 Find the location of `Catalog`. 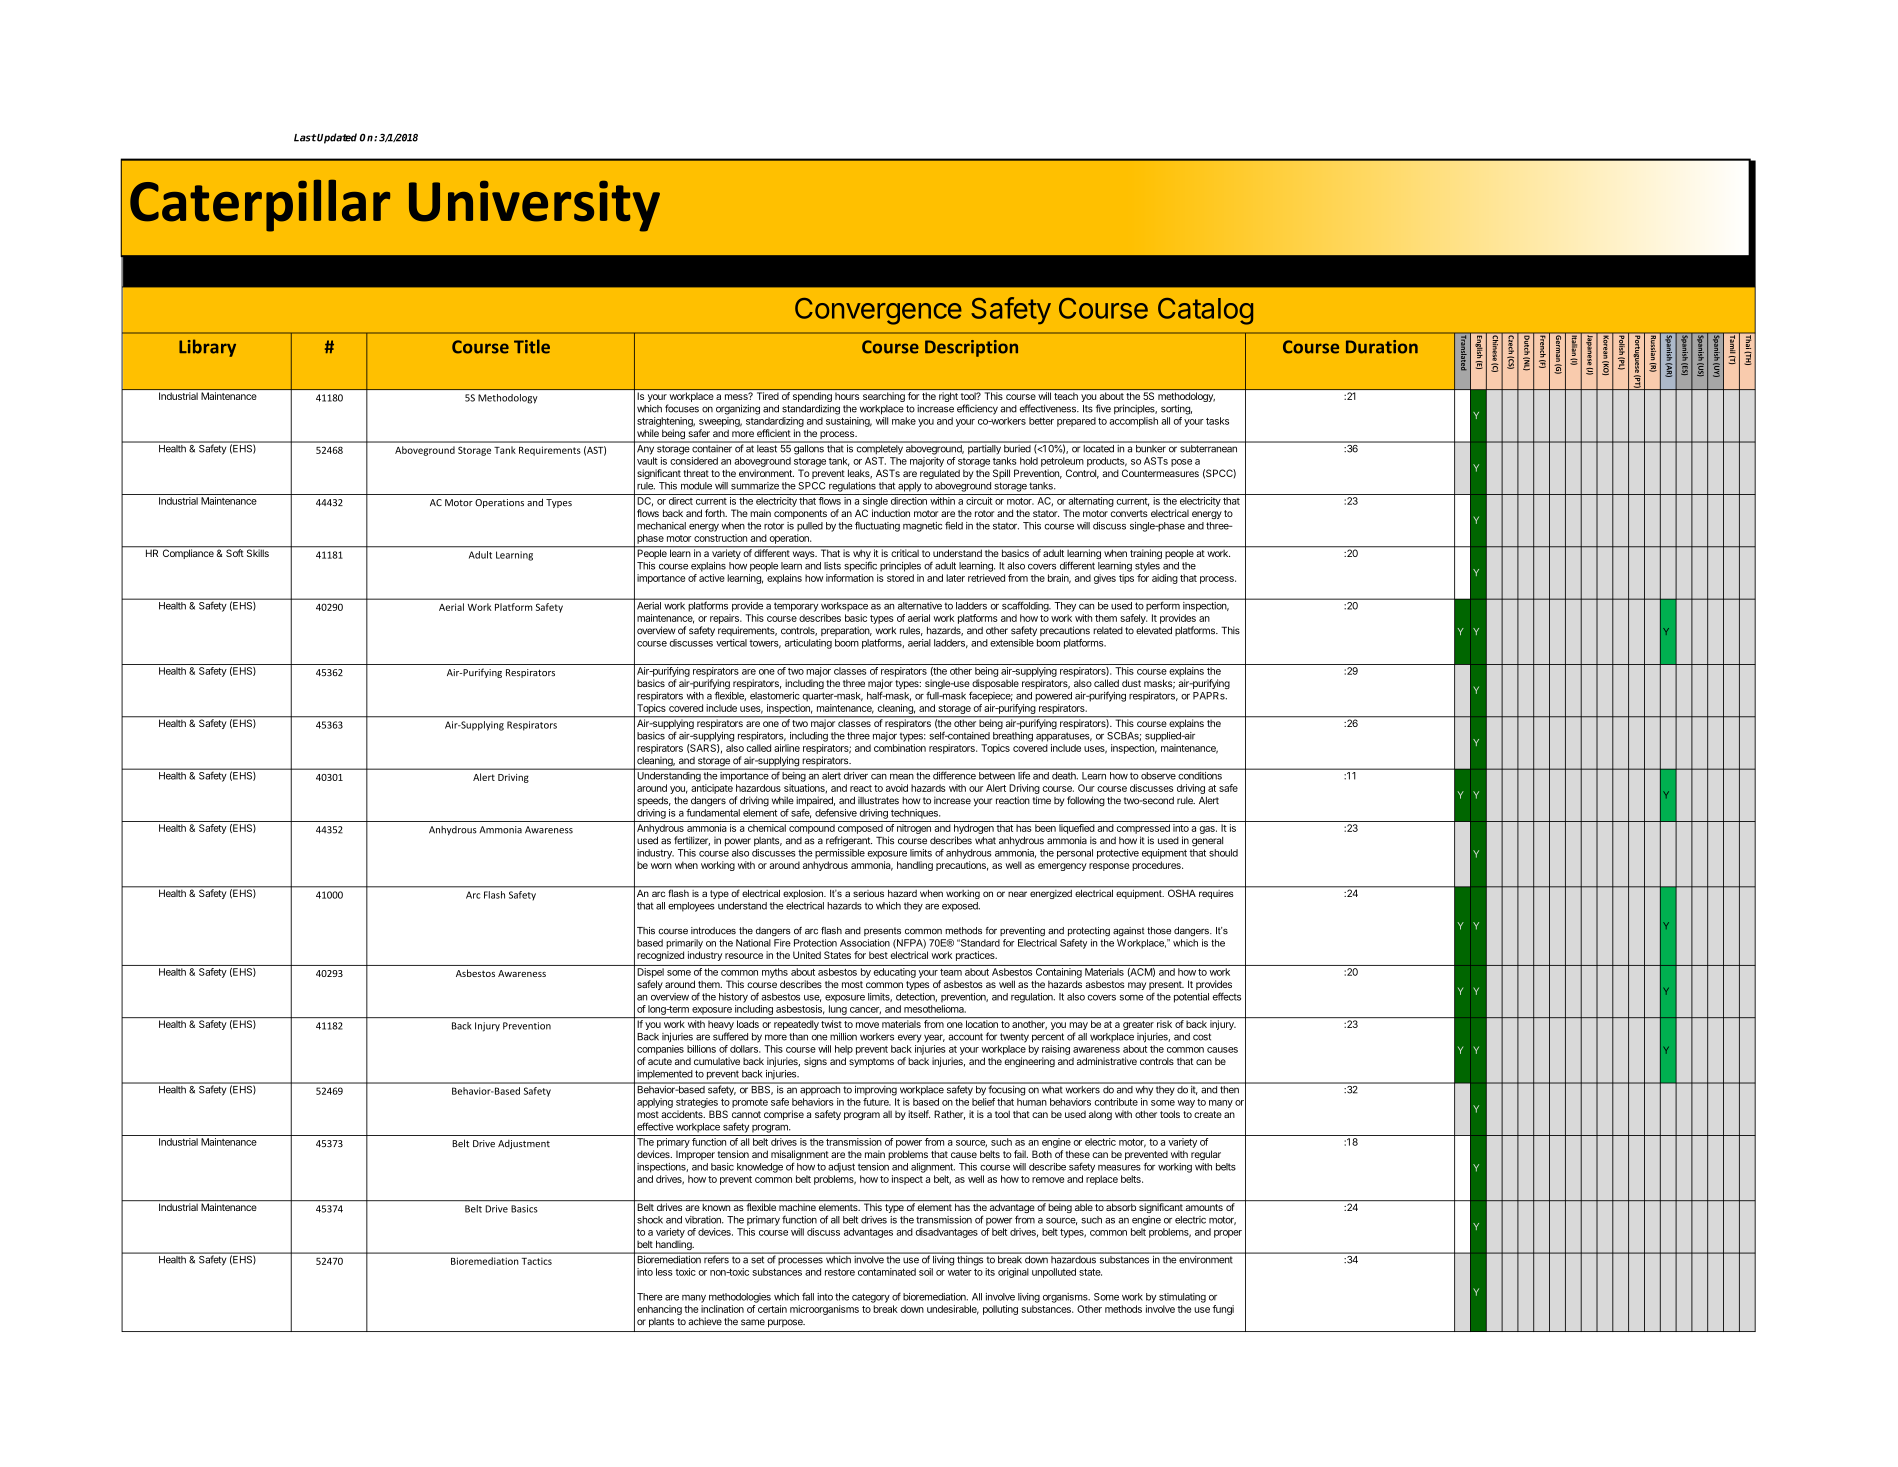

Catalog is located at coordinates (1205, 311).
